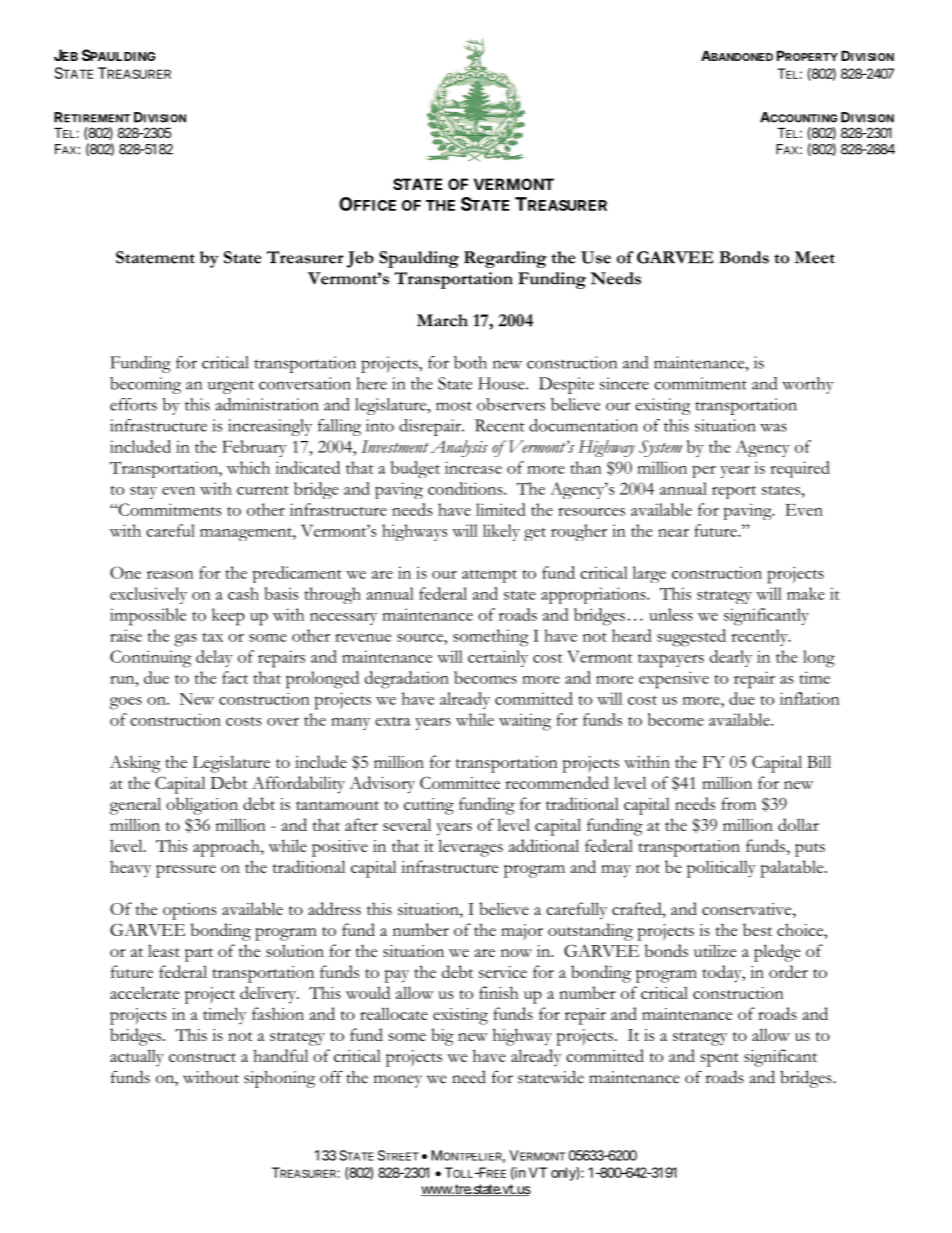 Image resolution: width=952 pixels, height=1233 pixels. What do you see at coordinates (442, 1037) in the screenshot?
I see `big` at bounding box center [442, 1037].
